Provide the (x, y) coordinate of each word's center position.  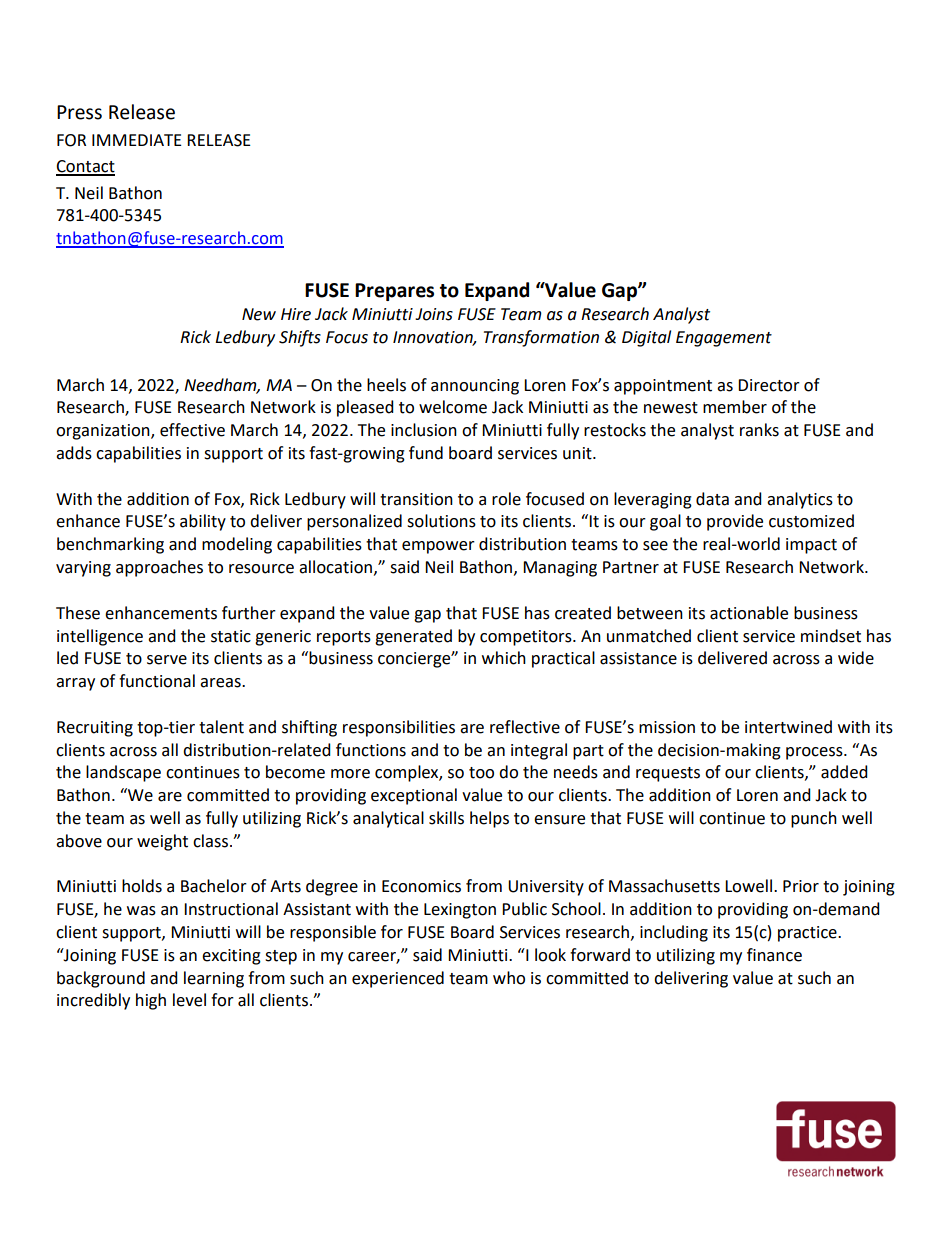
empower (438, 547)
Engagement (724, 339)
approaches (159, 568)
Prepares (394, 292)
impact (811, 546)
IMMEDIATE (137, 140)
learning (214, 979)
